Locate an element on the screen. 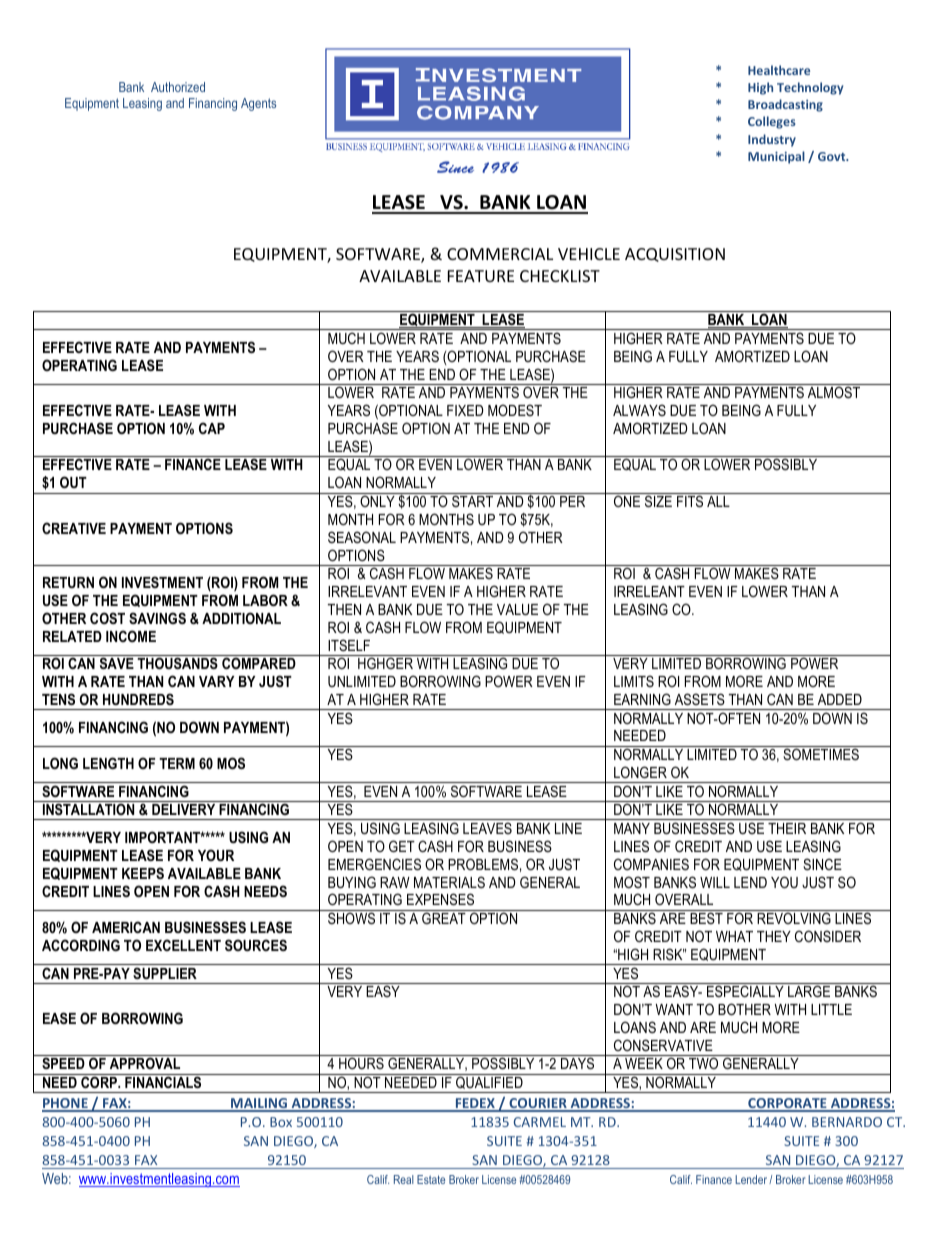 The image size is (952, 1233). Agents is located at coordinates (258, 104).
